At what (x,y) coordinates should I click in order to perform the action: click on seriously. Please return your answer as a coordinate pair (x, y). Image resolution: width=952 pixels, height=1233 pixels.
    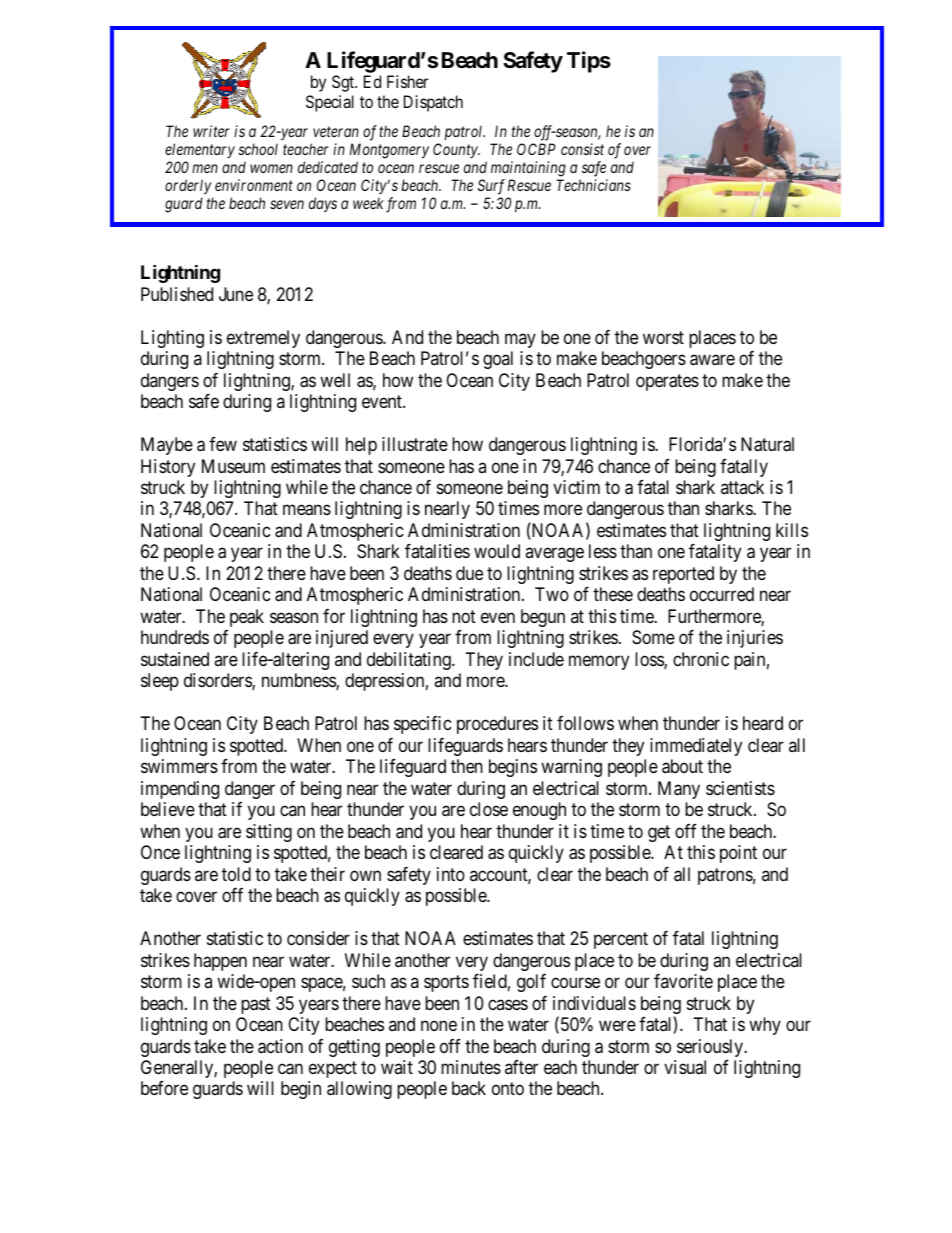
    Looking at the image, I should click on (711, 1048).
